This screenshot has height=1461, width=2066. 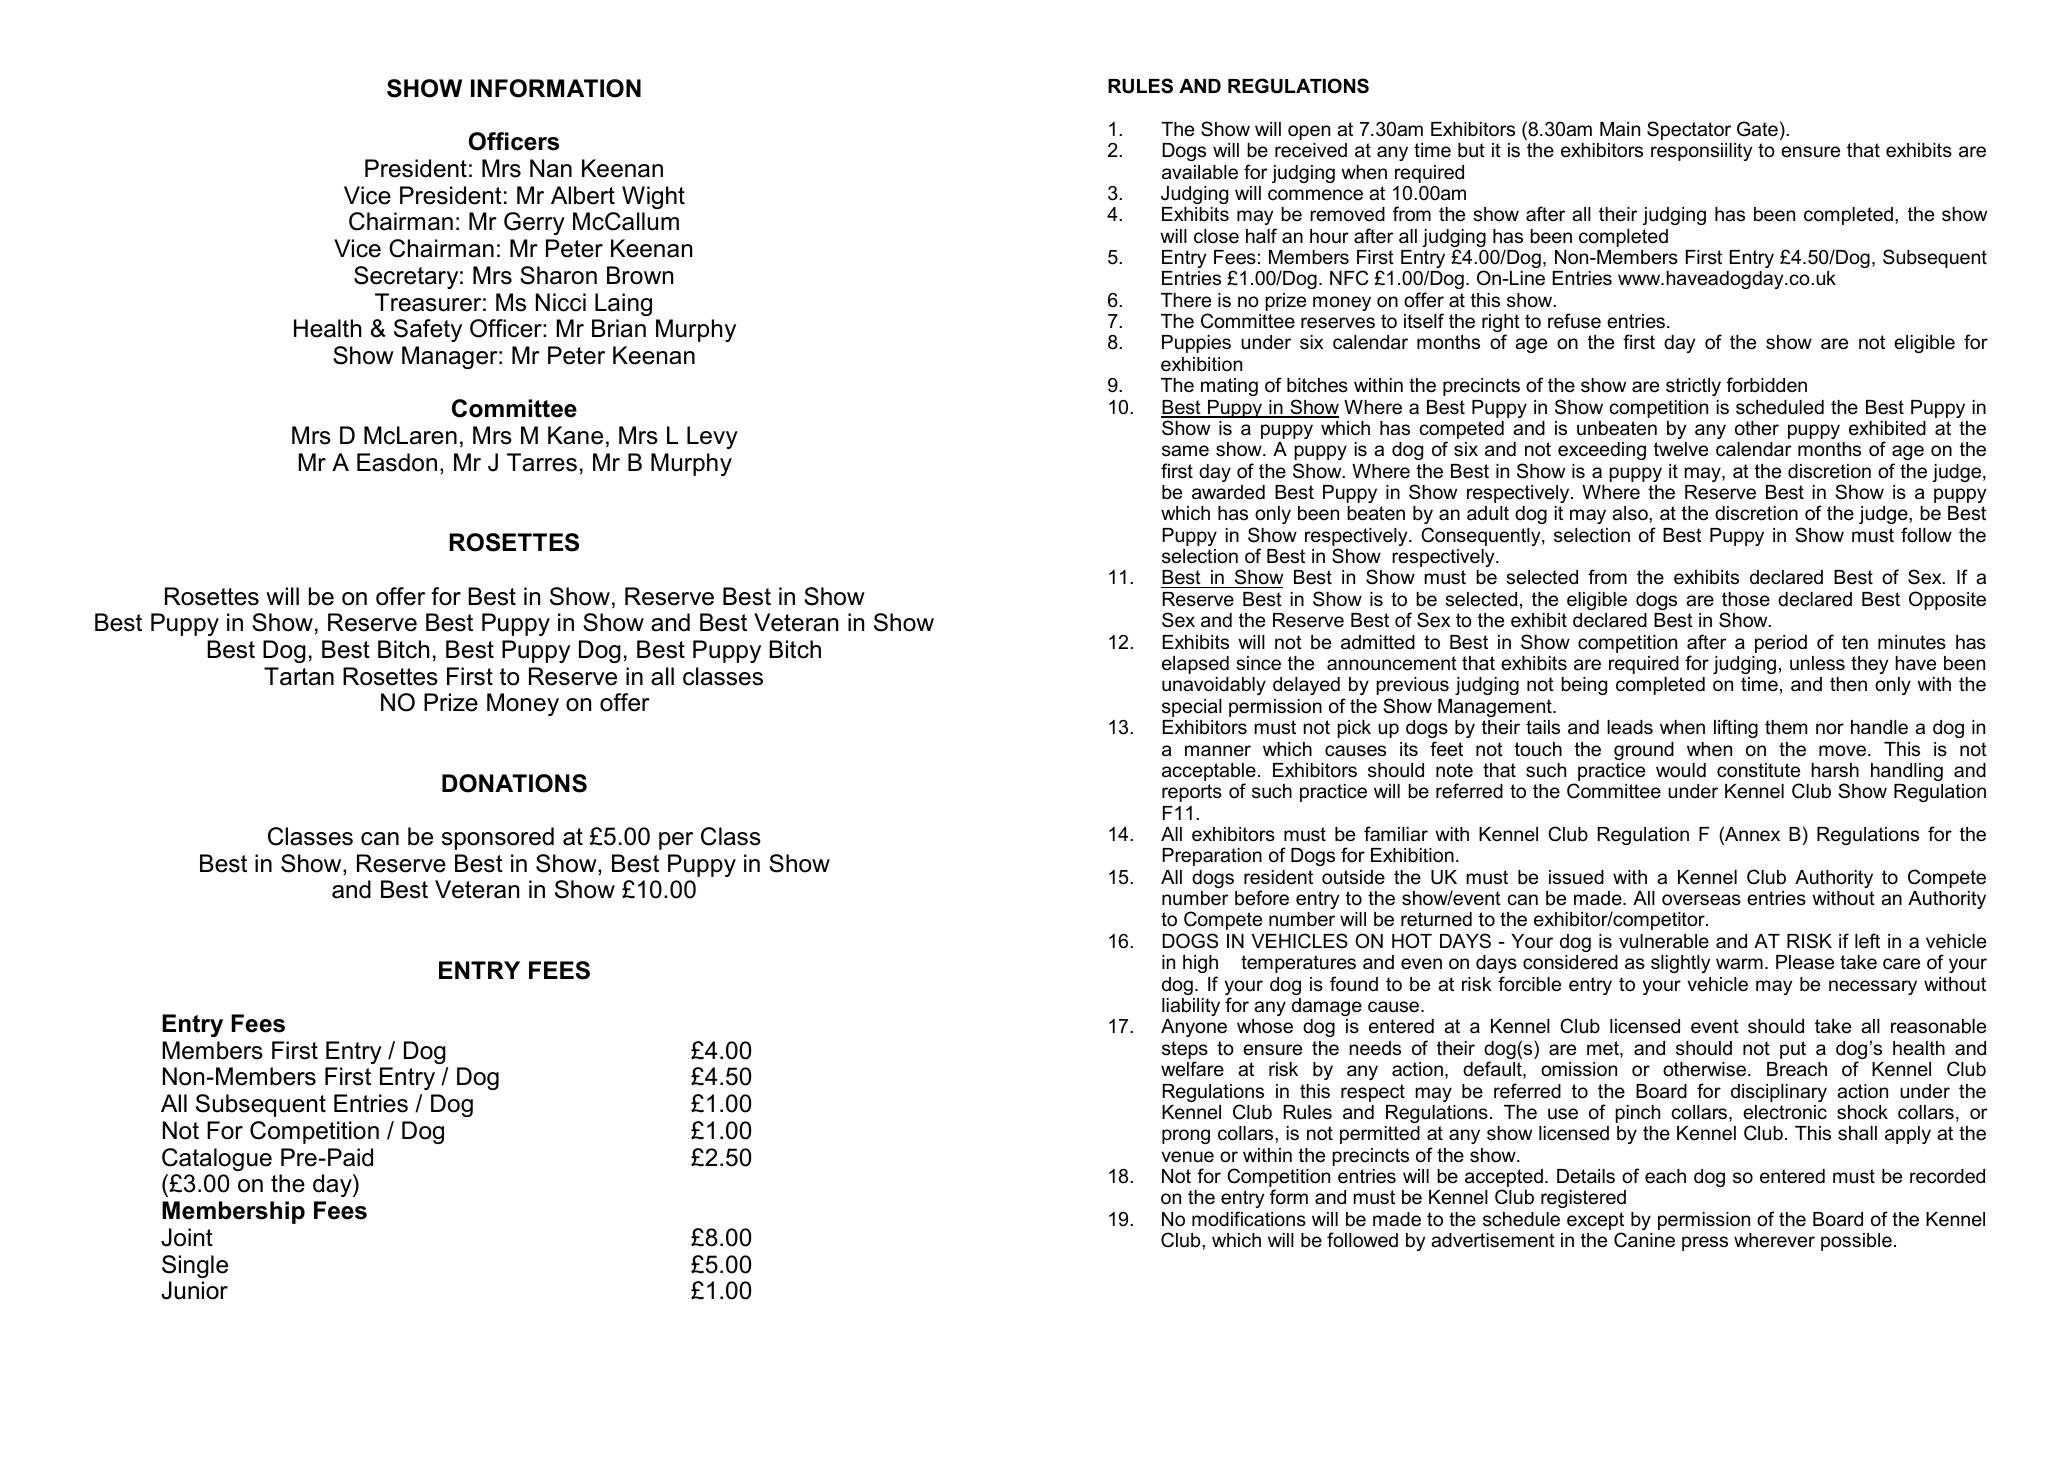 What do you see at coordinates (1212, 857) in the screenshot?
I see `Preparation` at bounding box center [1212, 857].
